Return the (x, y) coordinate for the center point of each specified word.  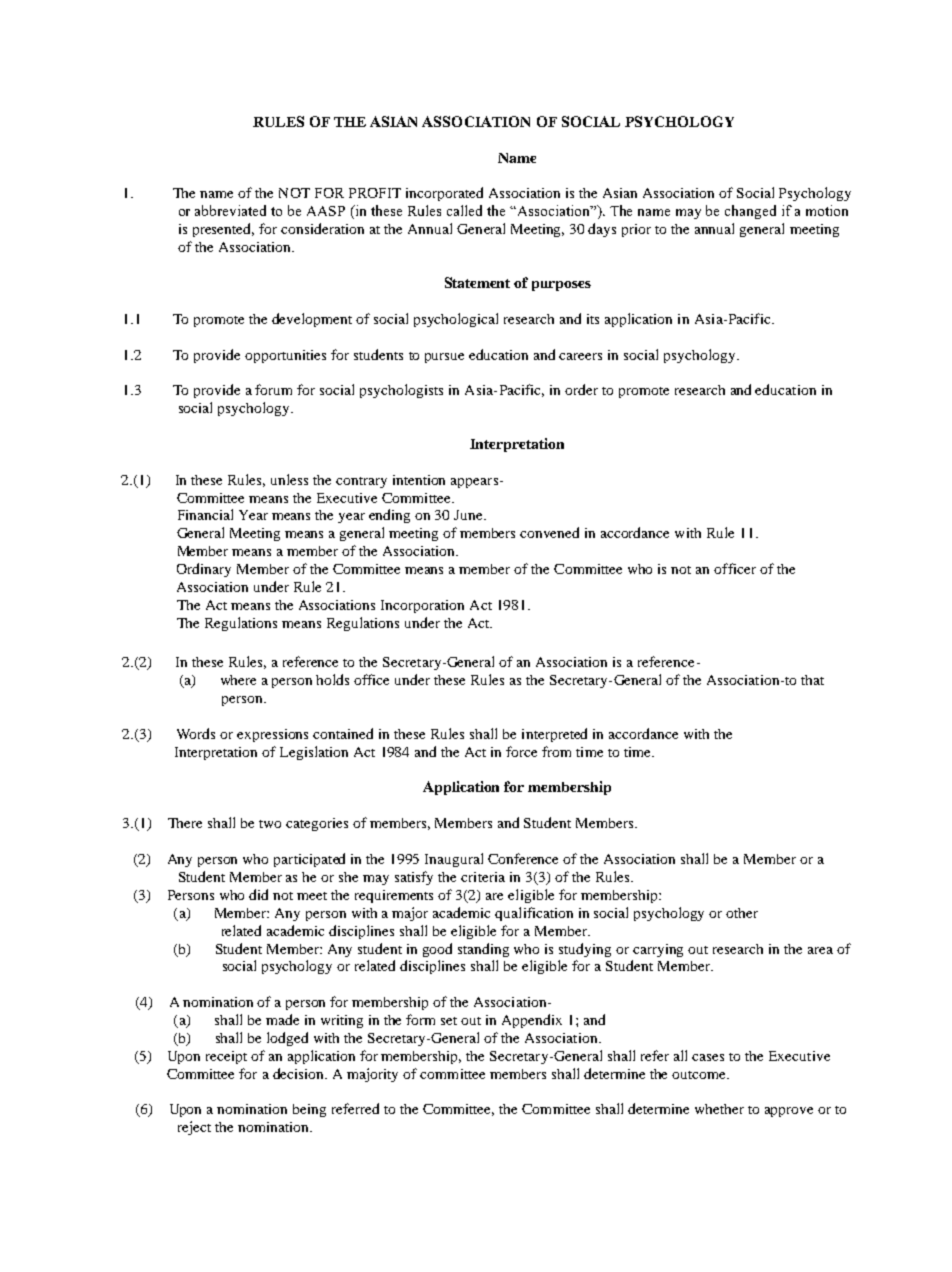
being (309, 1110)
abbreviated (230, 210)
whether (719, 1109)
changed (750, 212)
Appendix (532, 1021)
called (464, 210)
